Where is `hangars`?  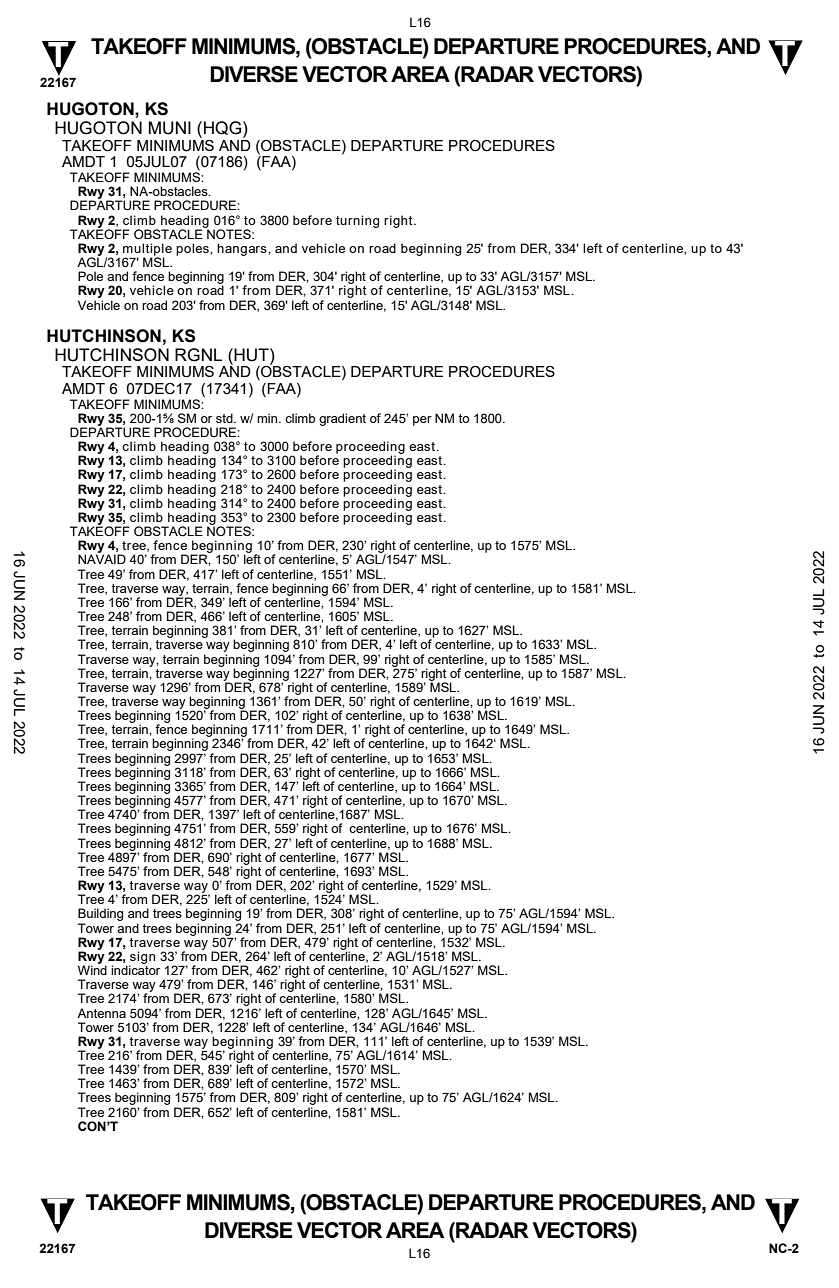 hangars is located at coordinates (243, 249).
